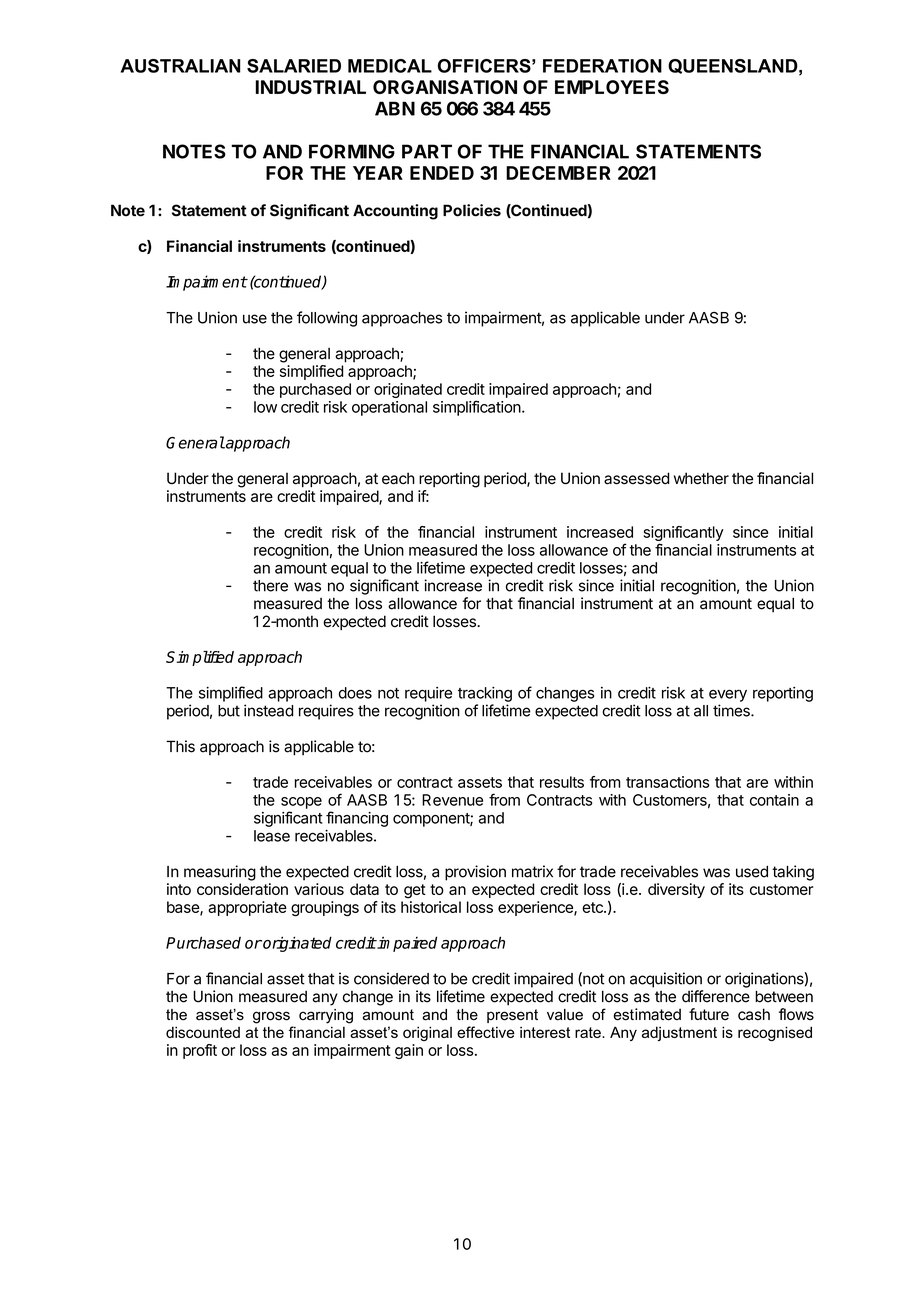  I want to click on Revenue, so click(452, 800).
